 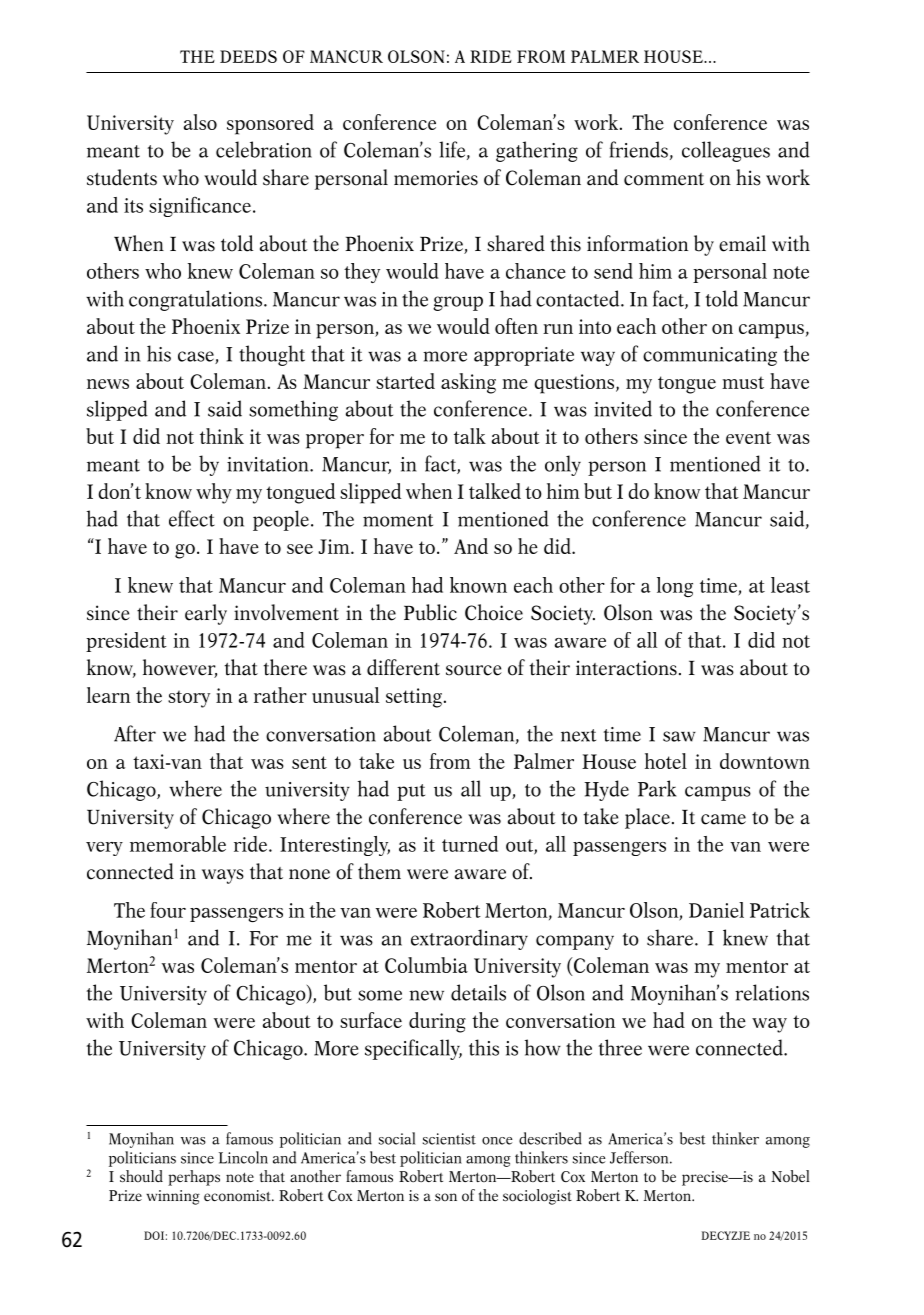 What do you see at coordinates (790, 1176) in the document?
I see `Nobel` at bounding box center [790, 1176].
